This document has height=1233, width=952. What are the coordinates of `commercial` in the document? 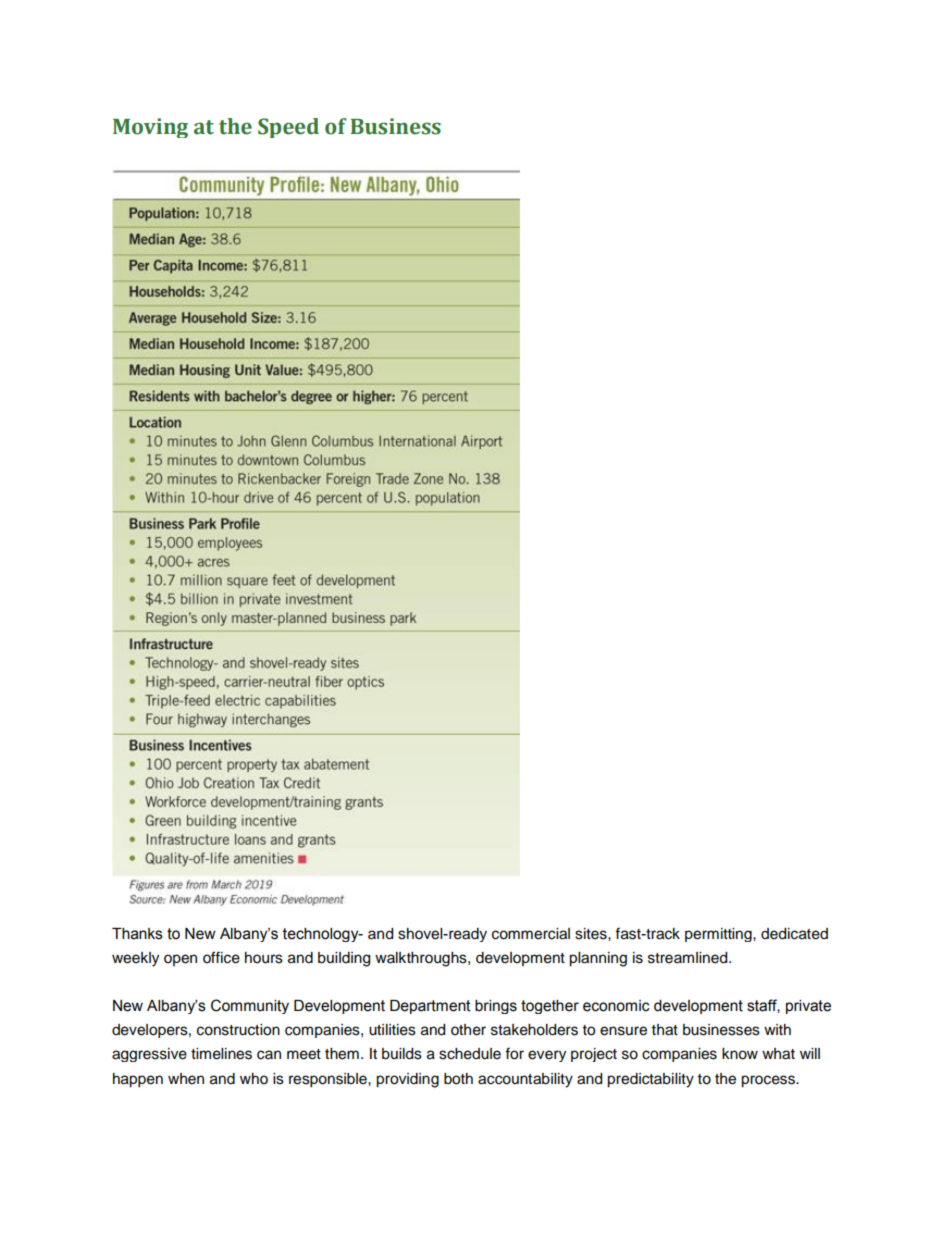 It's located at (531, 934).
